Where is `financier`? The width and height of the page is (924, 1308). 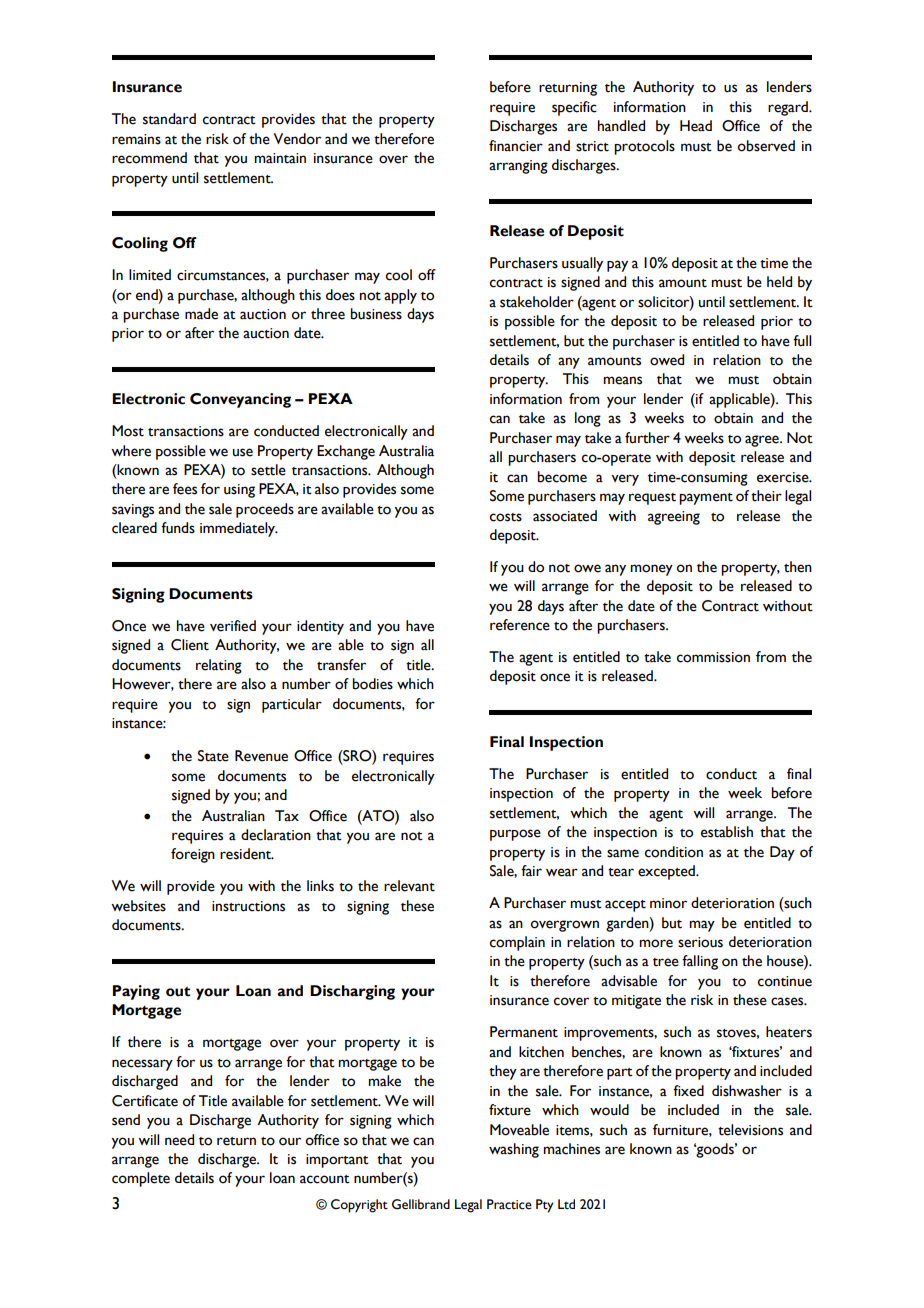
financier is located at coordinates (516, 146).
